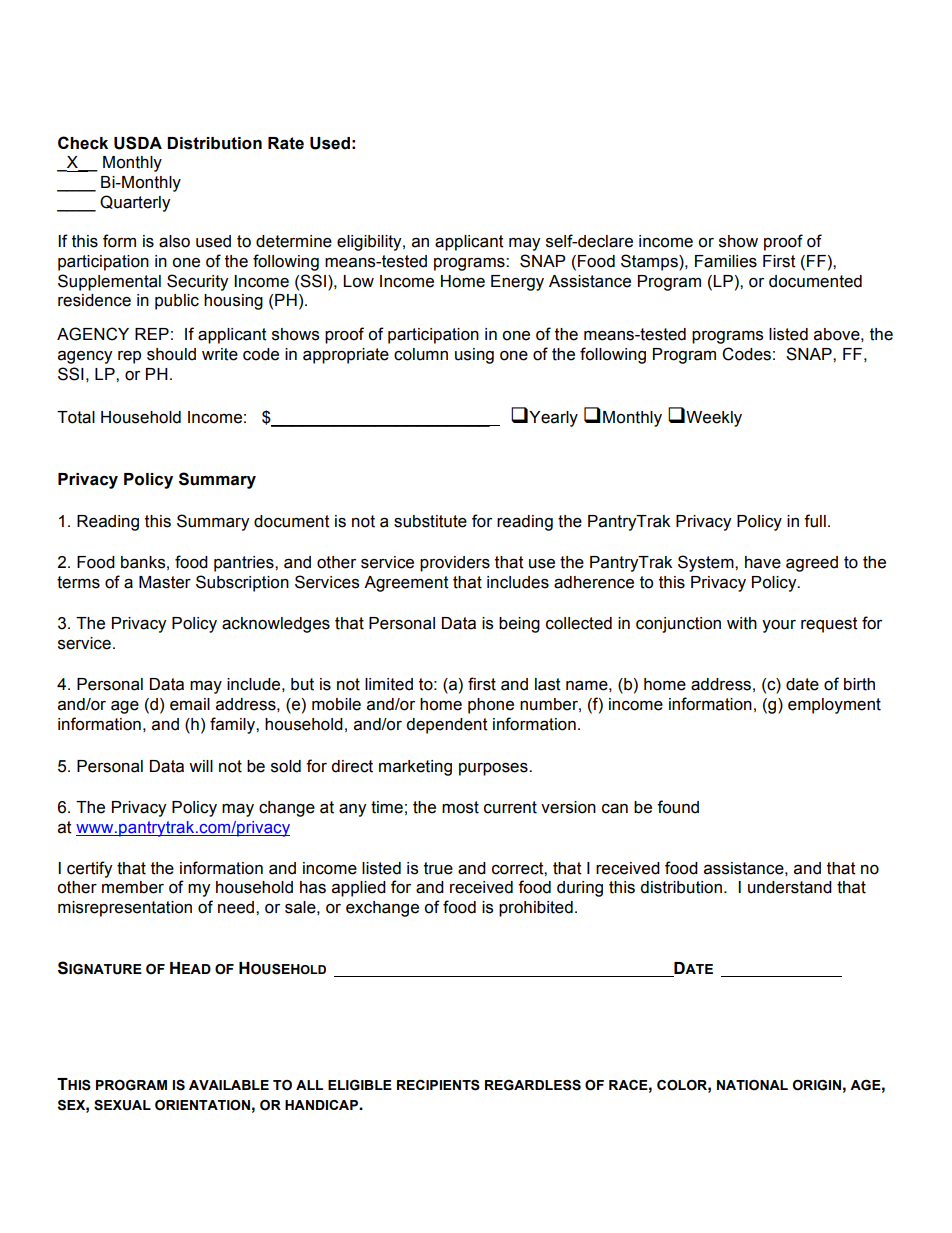  I want to click on eligibility, so click(370, 243).
